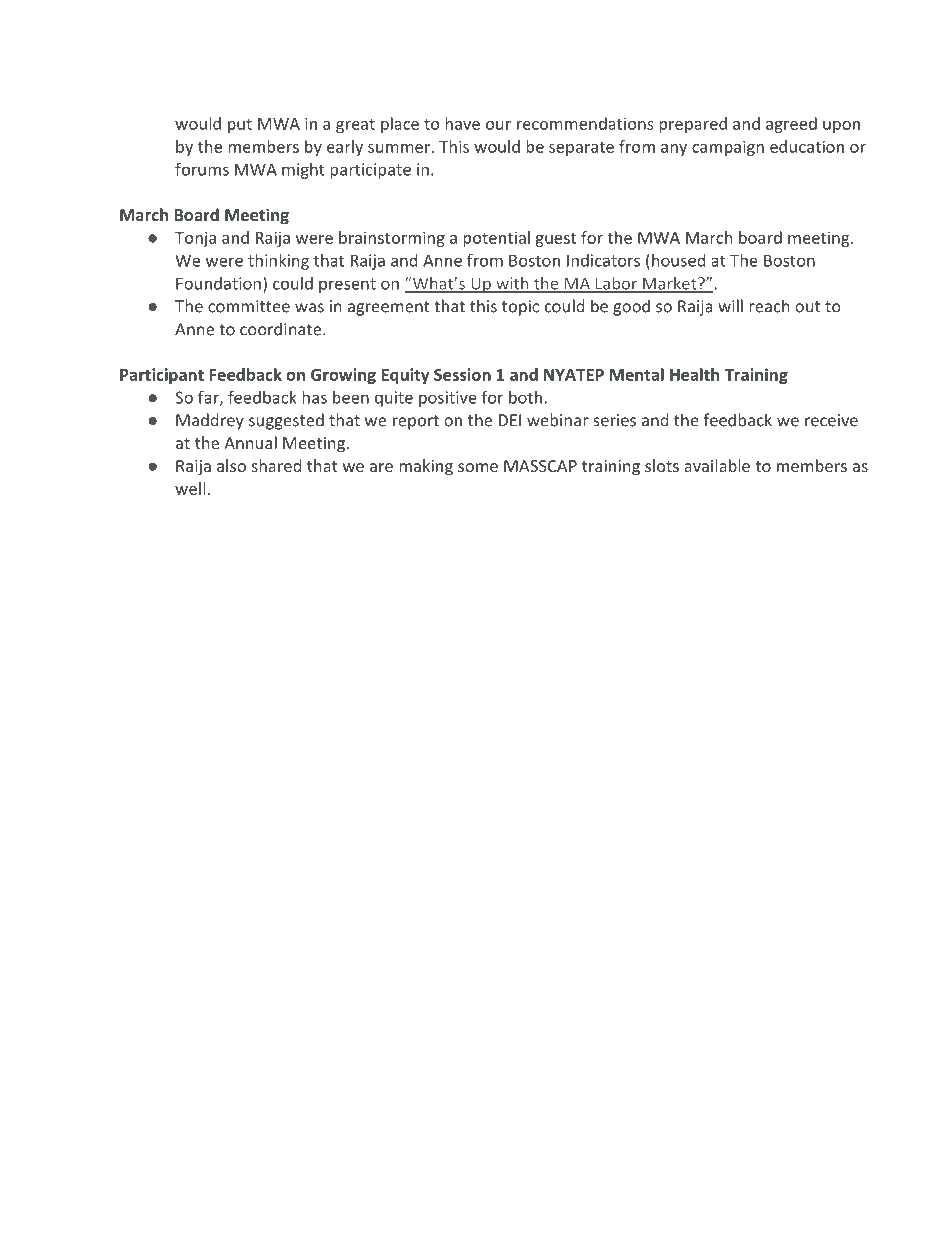  Describe the element at coordinates (231, 465) in the screenshot. I see `also` at that location.
